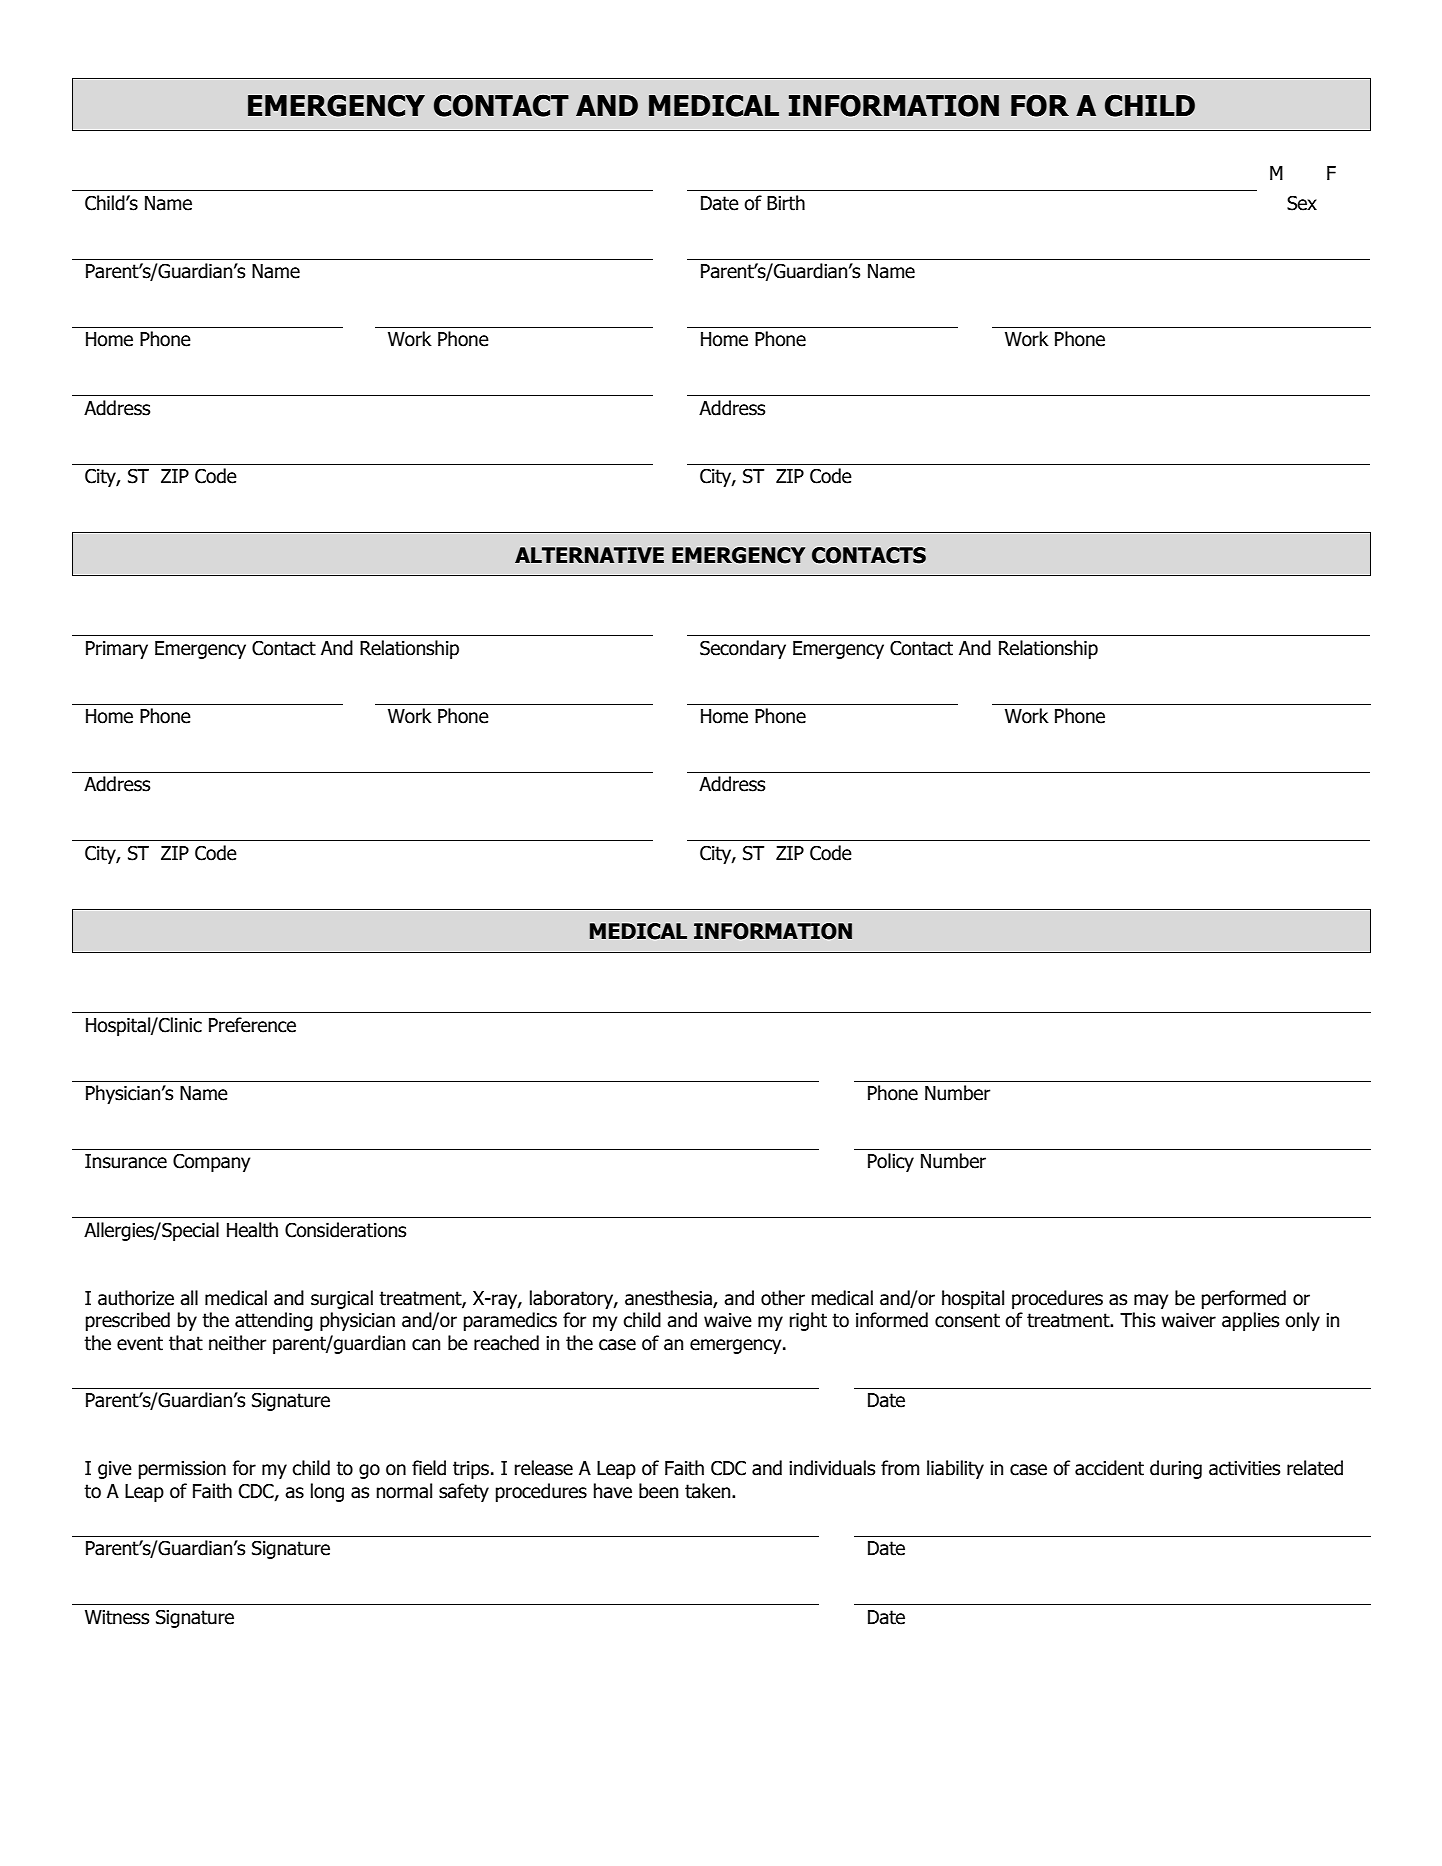 This page has height=1866, width=1442. Describe the element at coordinates (327, 1492) in the page. I see `long` at that location.
